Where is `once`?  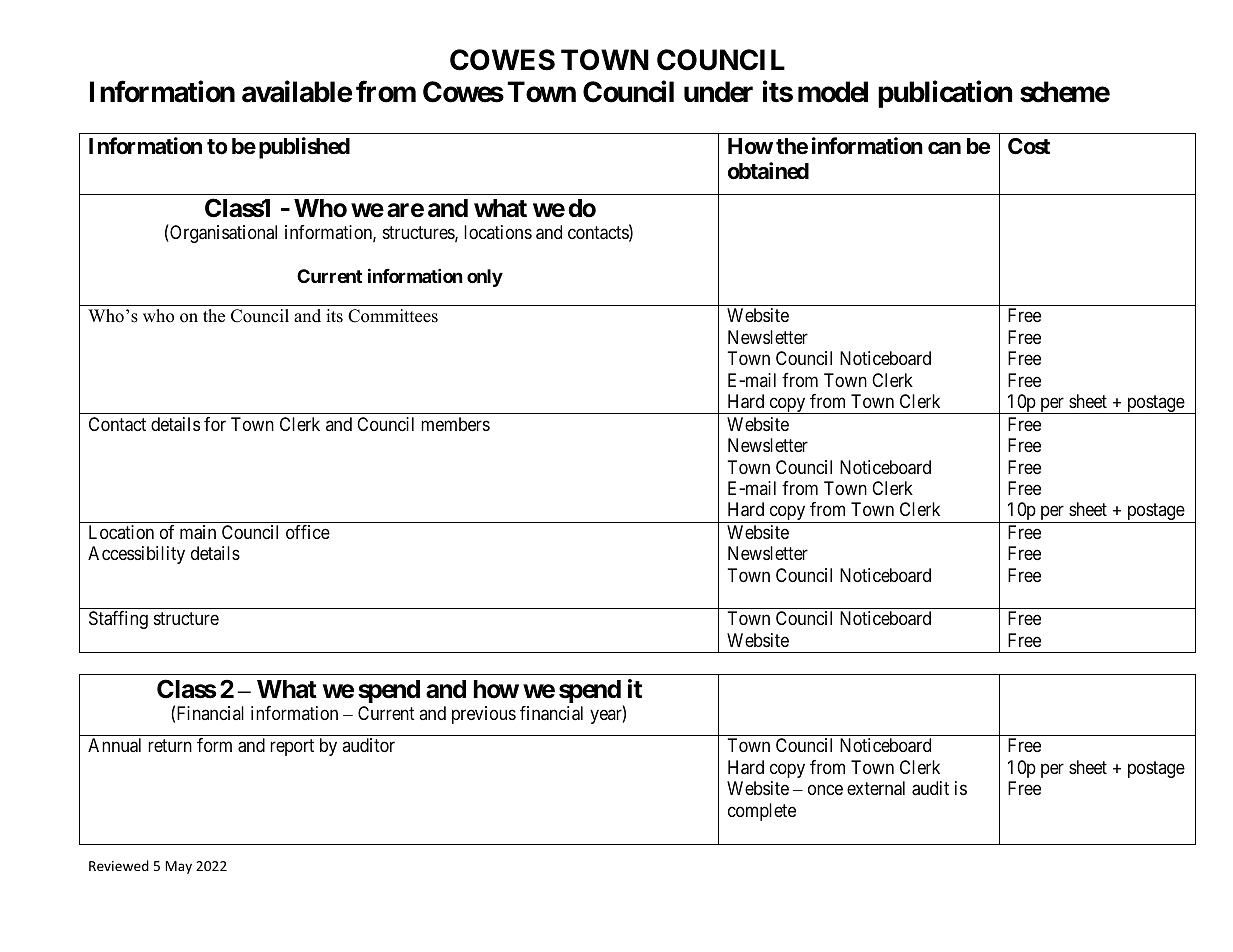
once is located at coordinates (825, 790).
